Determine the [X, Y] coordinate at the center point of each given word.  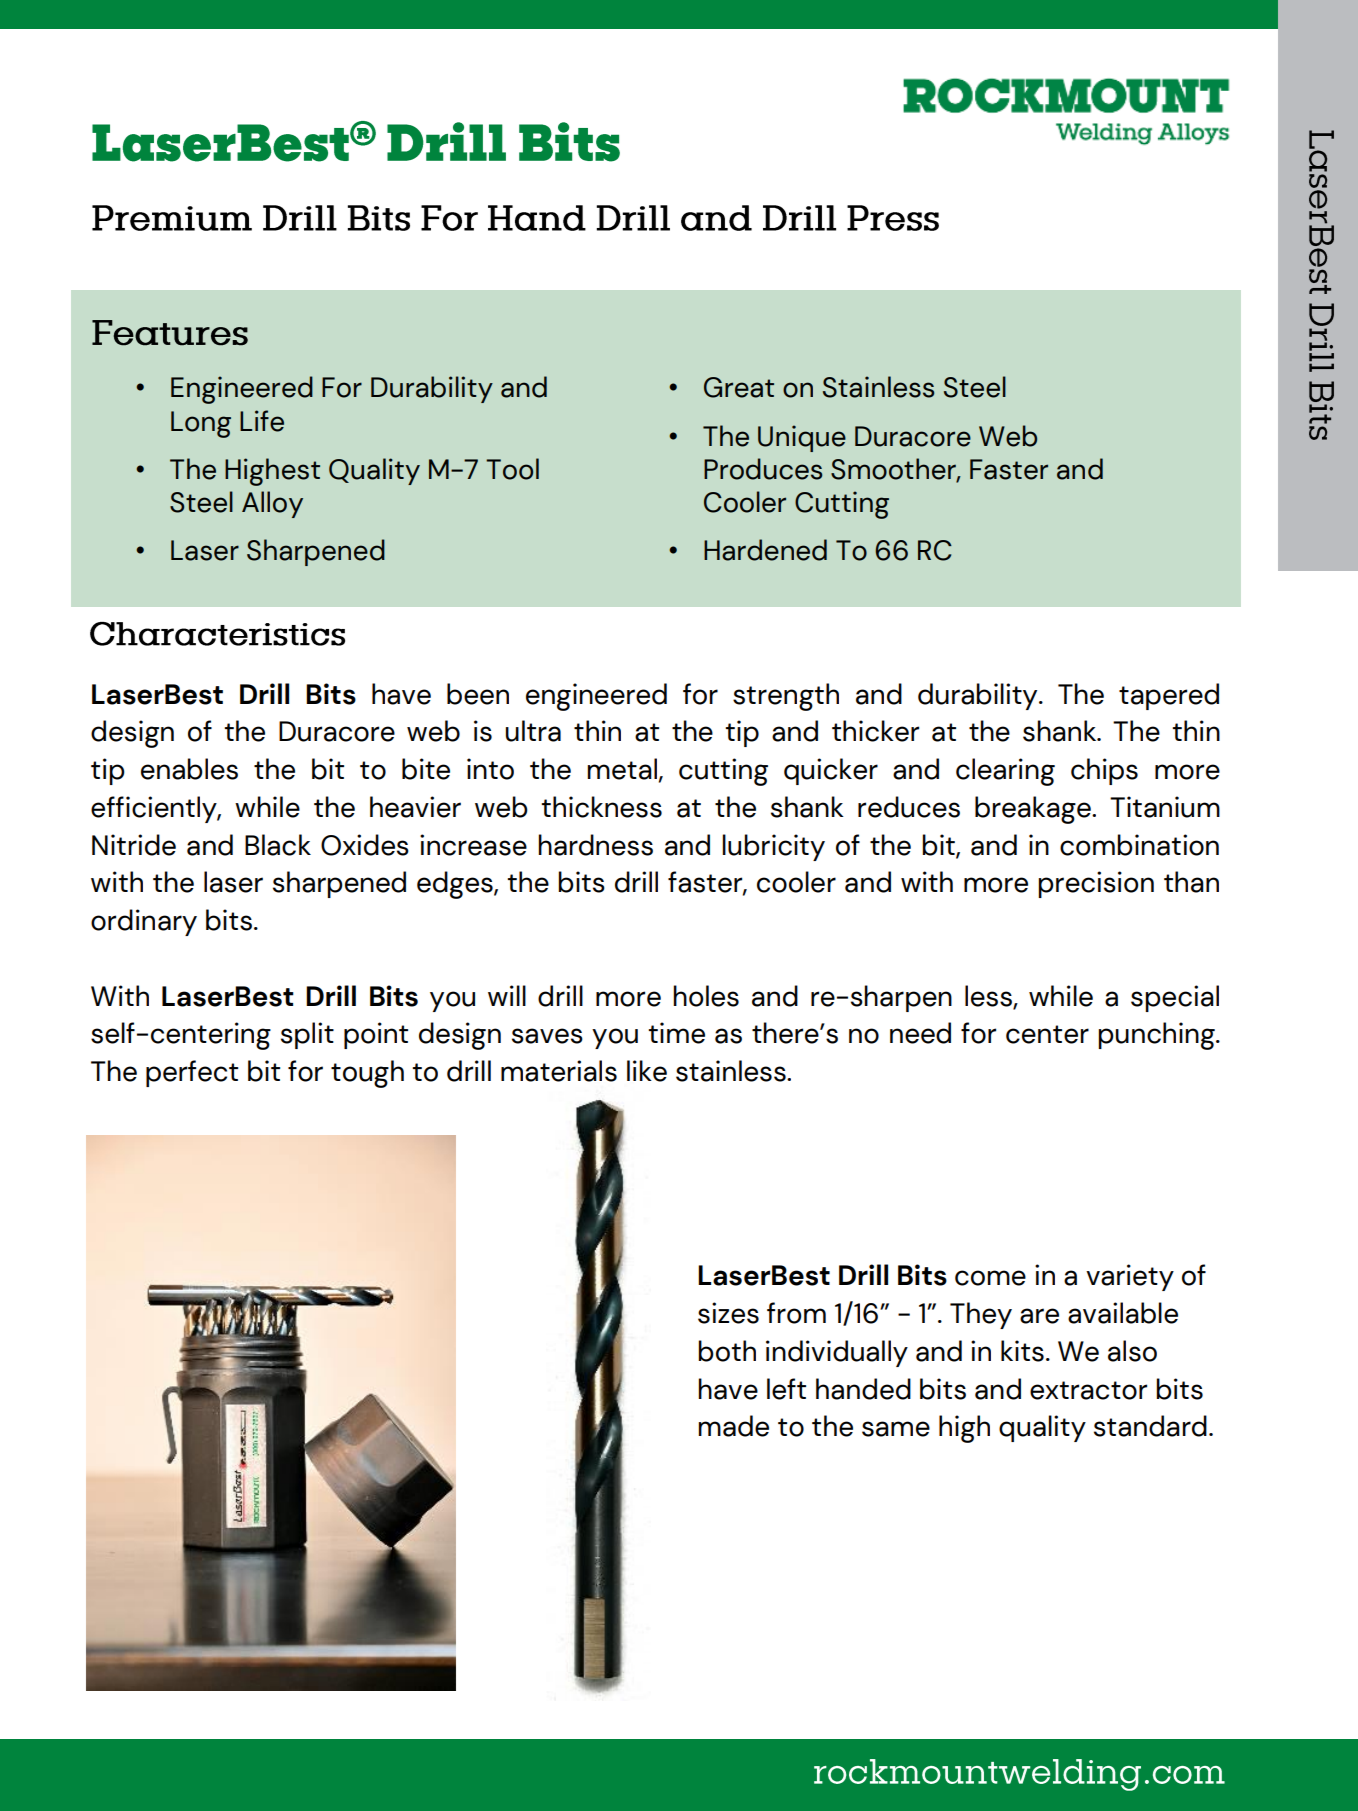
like [647, 1071]
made [733, 1426]
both [727, 1351]
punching [1157, 1036]
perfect [192, 1073]
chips [1104, 771]
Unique [802, 438]
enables [189, 769]
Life [262, 421]
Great [739, 387]
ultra [533, 731]
